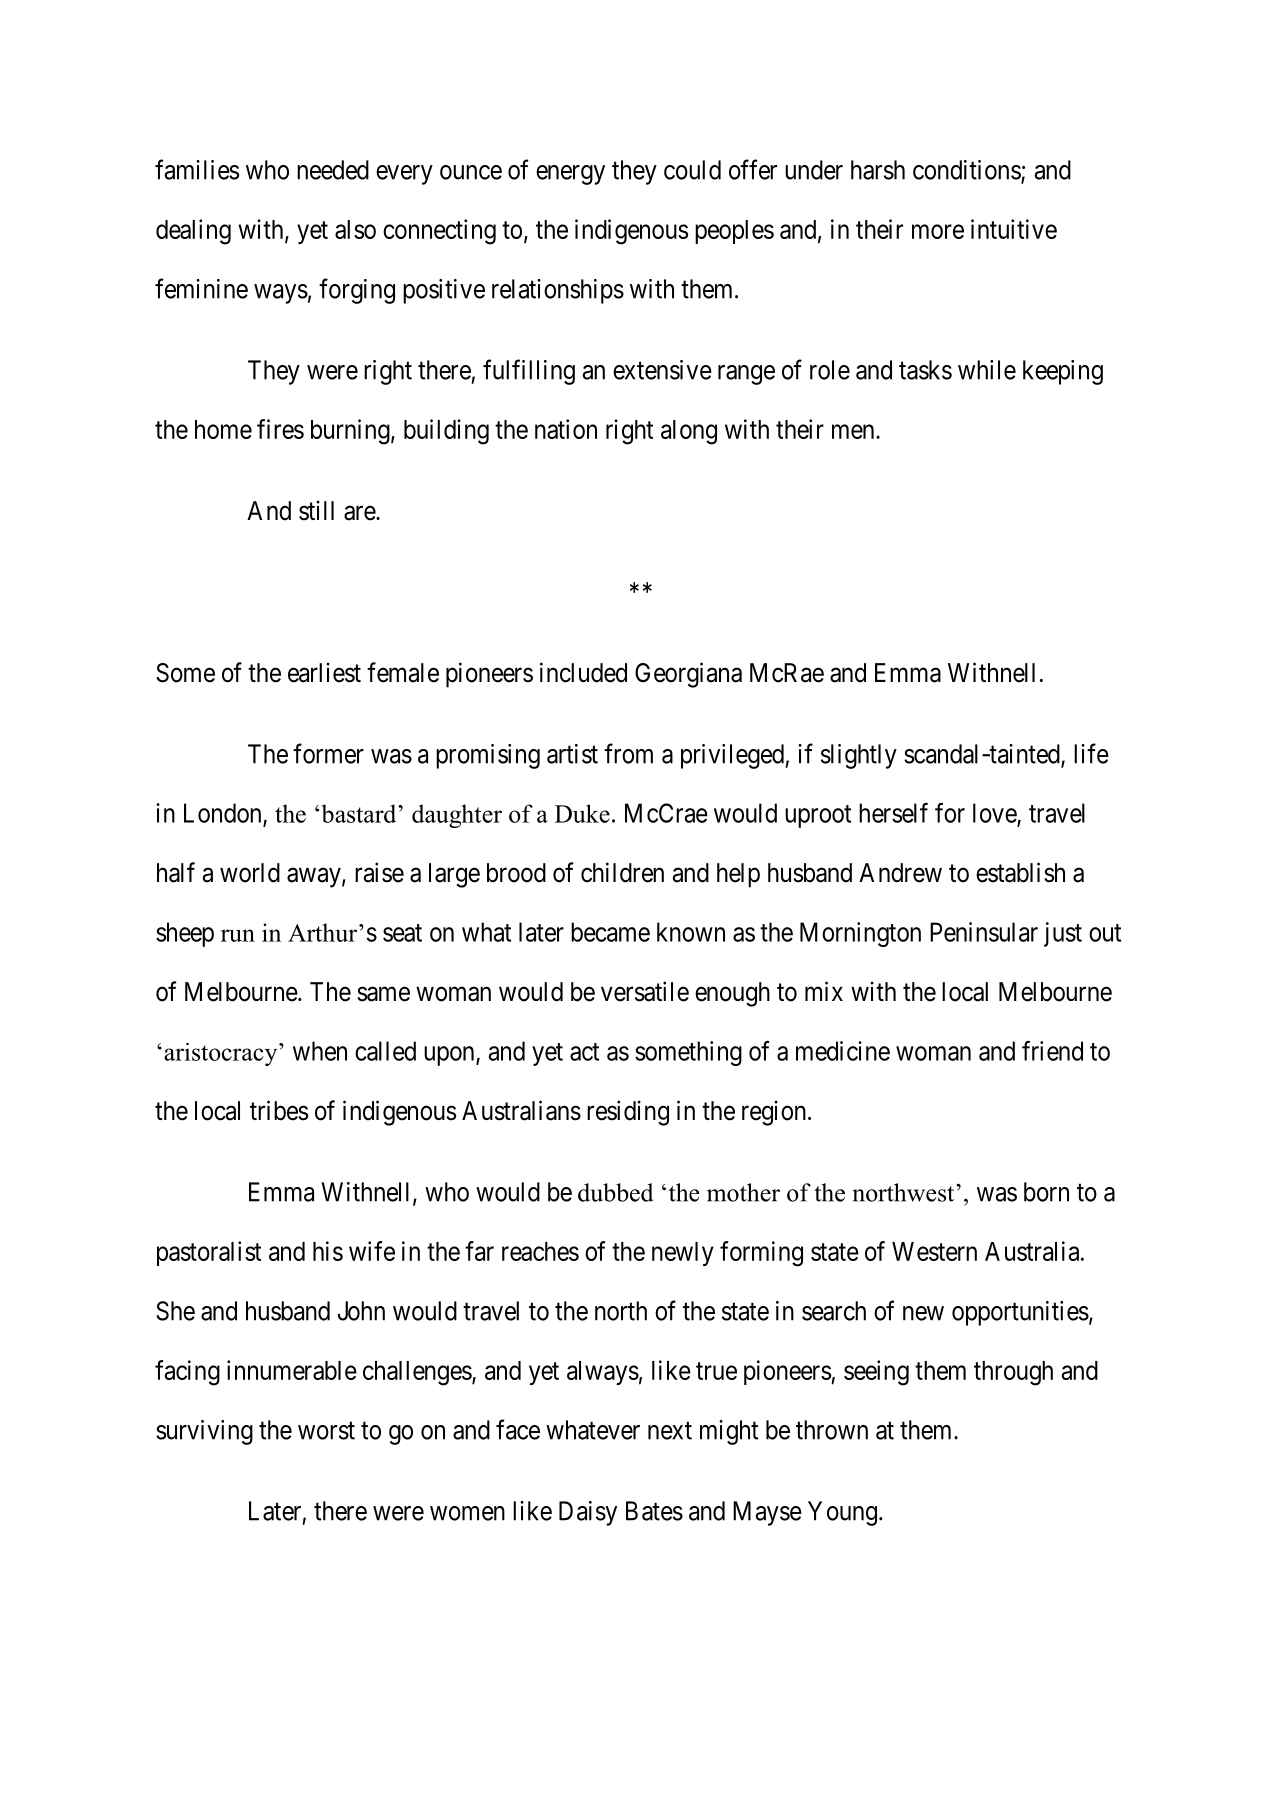 The width and height of the document is (1283, 1815). What do you see at coordinates (689, 432) in the document?
I see `along` at bounding box center [689, 432].
